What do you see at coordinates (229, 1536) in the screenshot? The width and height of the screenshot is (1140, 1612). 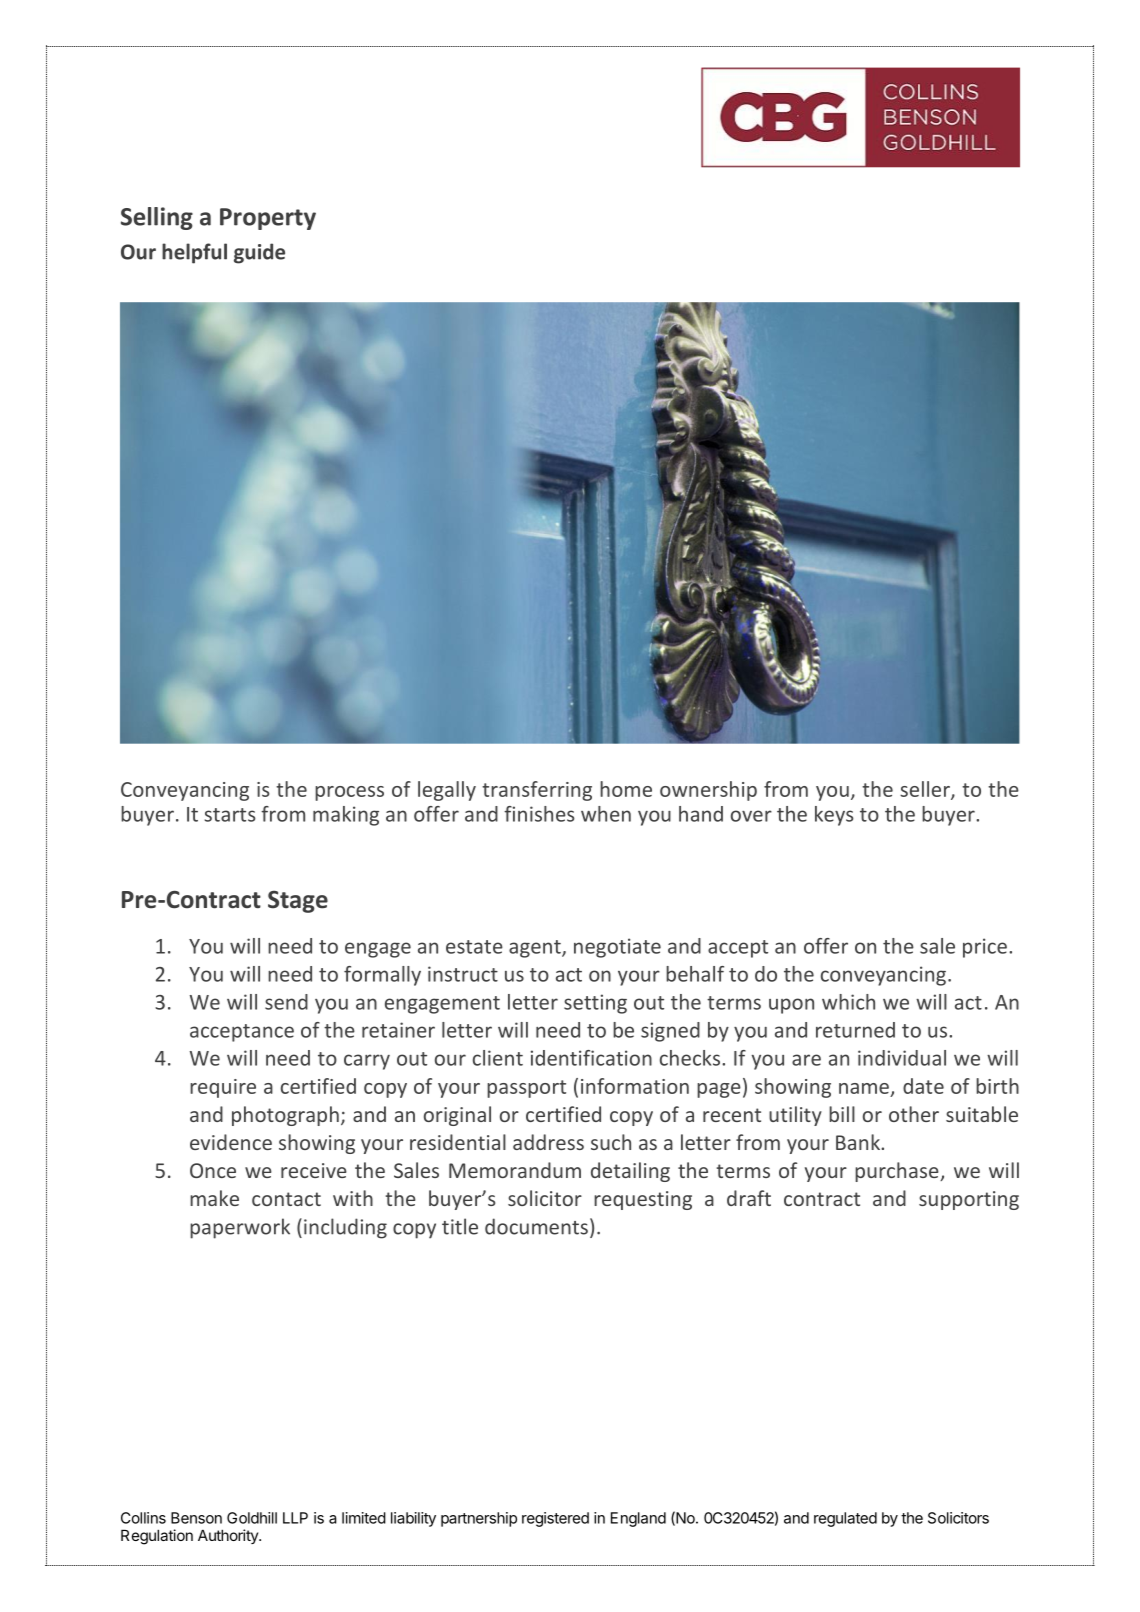 I see `Authority` at bounding box center [229, 1536].
